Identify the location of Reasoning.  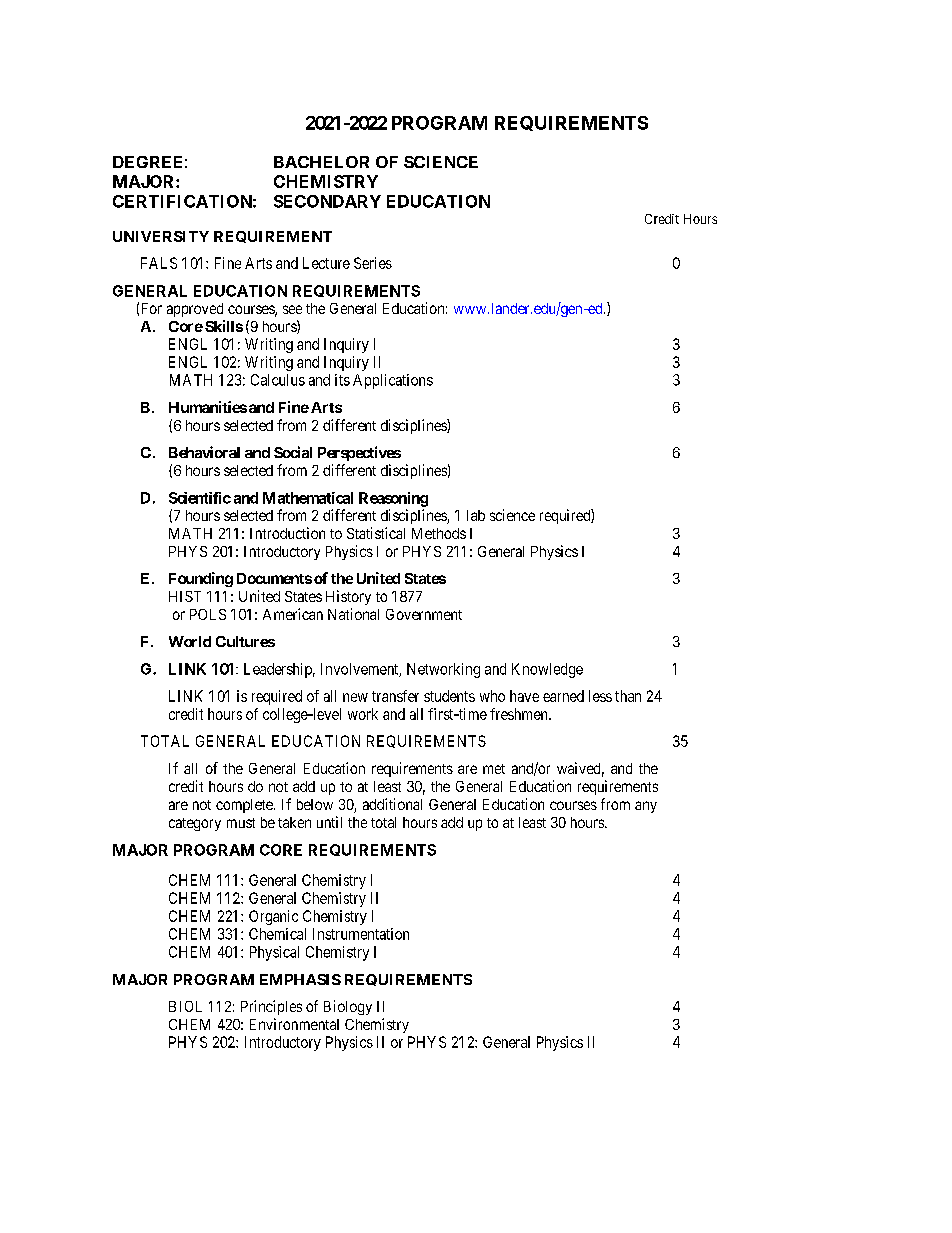
(393, 499).
